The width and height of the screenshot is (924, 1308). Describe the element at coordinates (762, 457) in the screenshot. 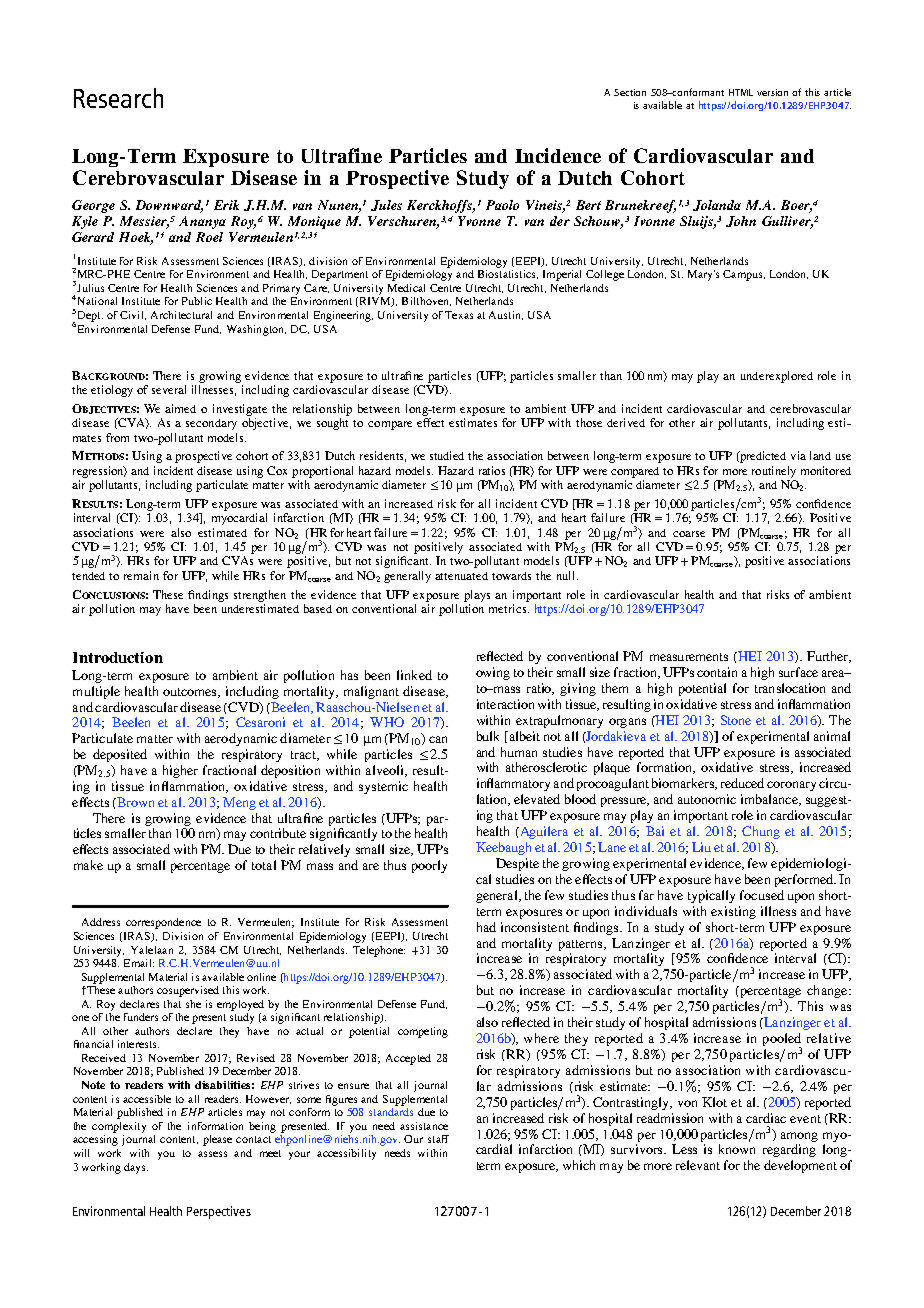

I see `predicted` at that location.
